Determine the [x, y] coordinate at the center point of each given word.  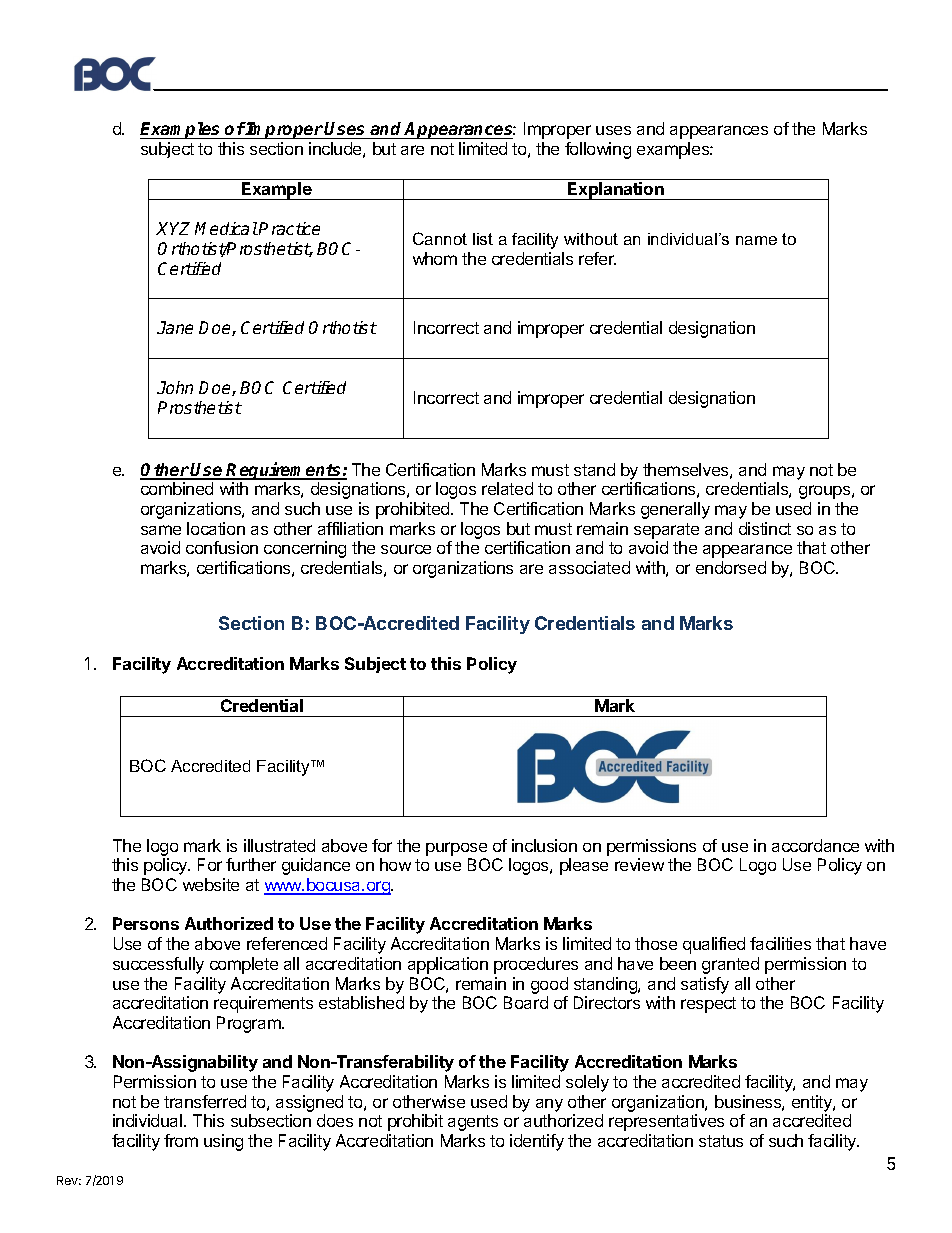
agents [473, 1123]
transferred [205, 1101]
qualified [714, 945]
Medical [226, 228]
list [483, 239]
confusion [222, 547]
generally [675, 510]
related [507, 488]
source [406, 549]
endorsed [731, 567]
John [175, 387]
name [756, 240]
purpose [456, 849]
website [211, 884]
